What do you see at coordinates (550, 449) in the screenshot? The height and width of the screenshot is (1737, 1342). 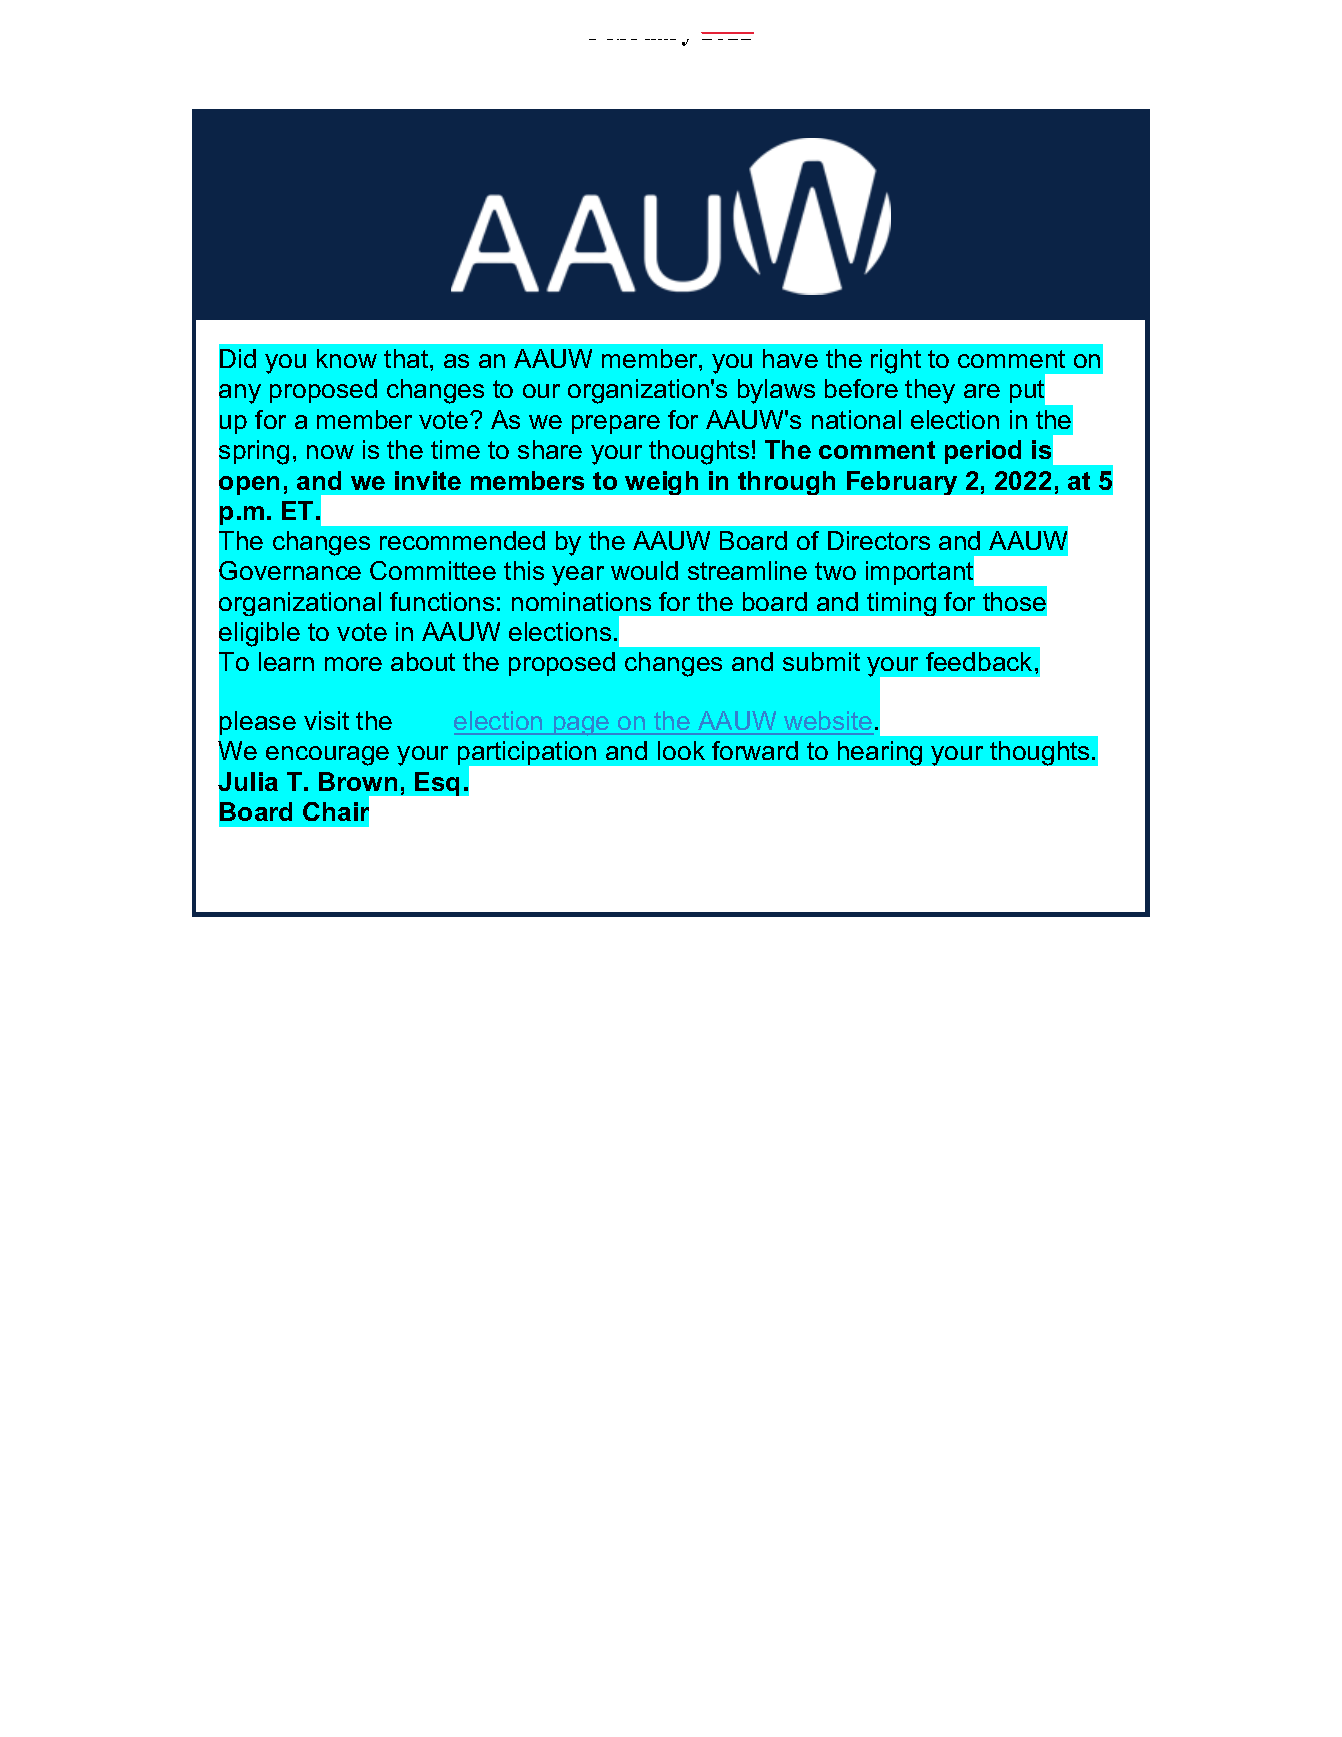 I see `share` at bounding box center [550, 449].
